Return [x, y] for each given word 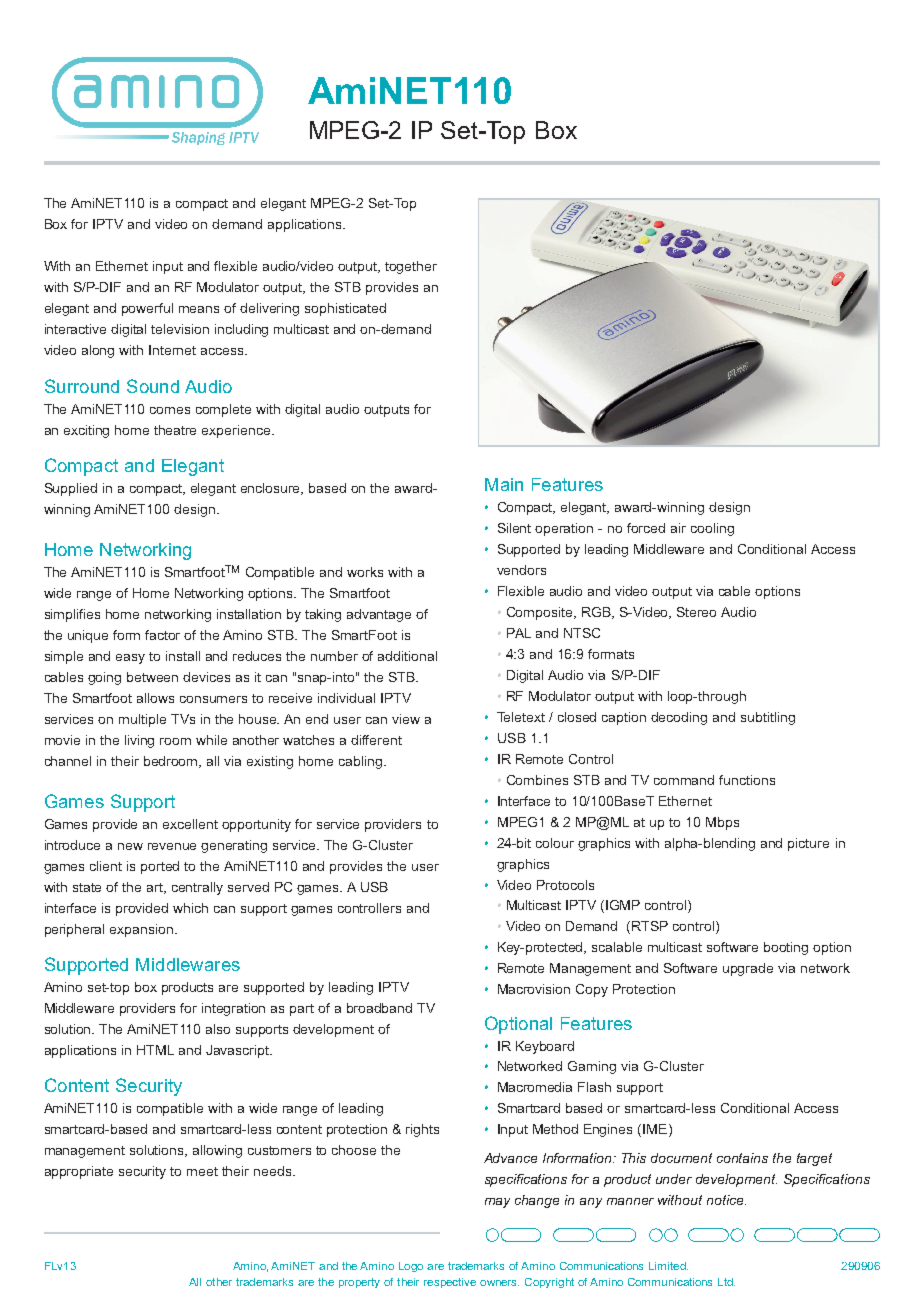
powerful [147, 309]
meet [202, 1171]
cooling [712, 529]
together [411, 267]
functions [747, 780]
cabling [360, 762]
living [139, 741]
